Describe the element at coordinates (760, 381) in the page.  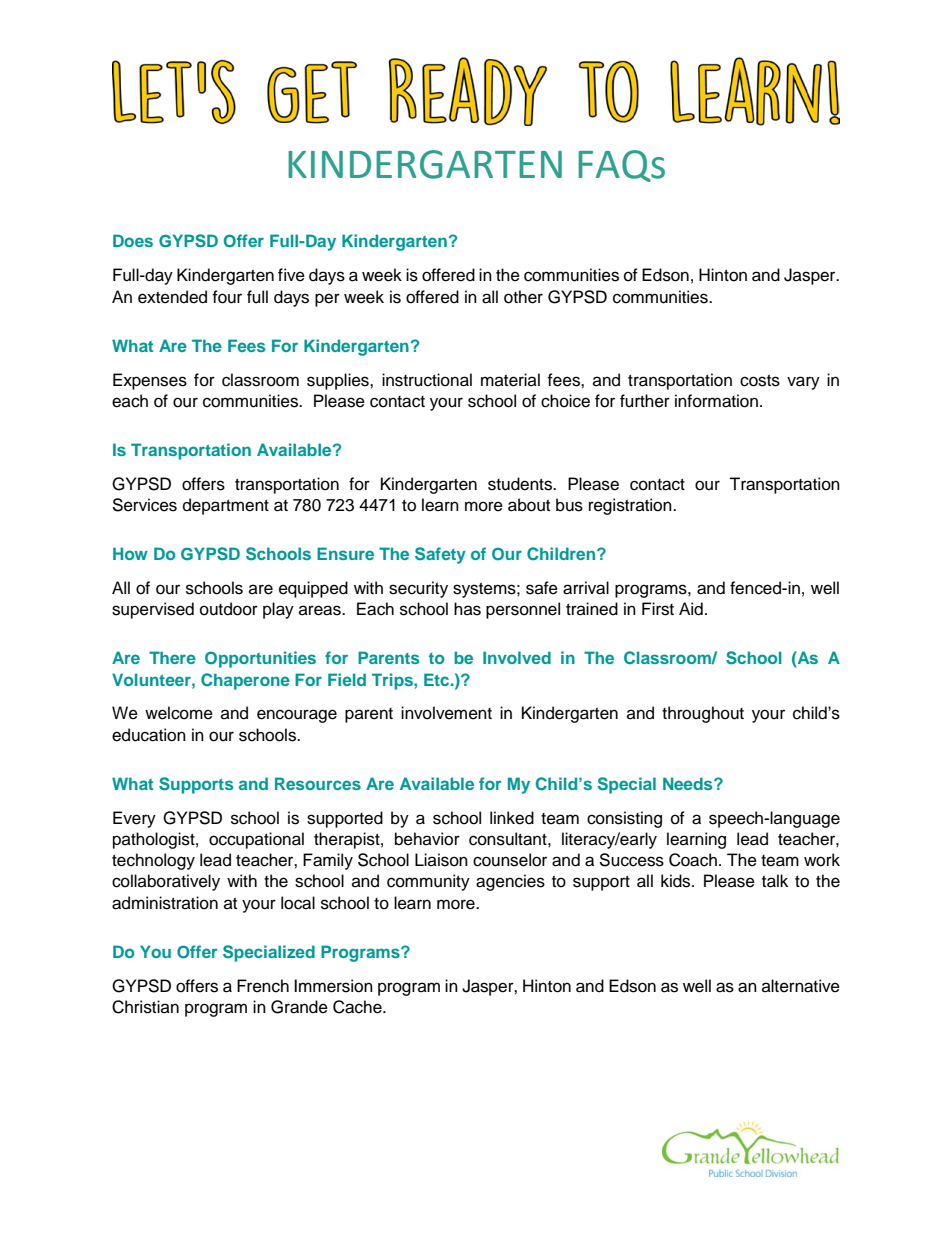
I see `costs` at that location.
